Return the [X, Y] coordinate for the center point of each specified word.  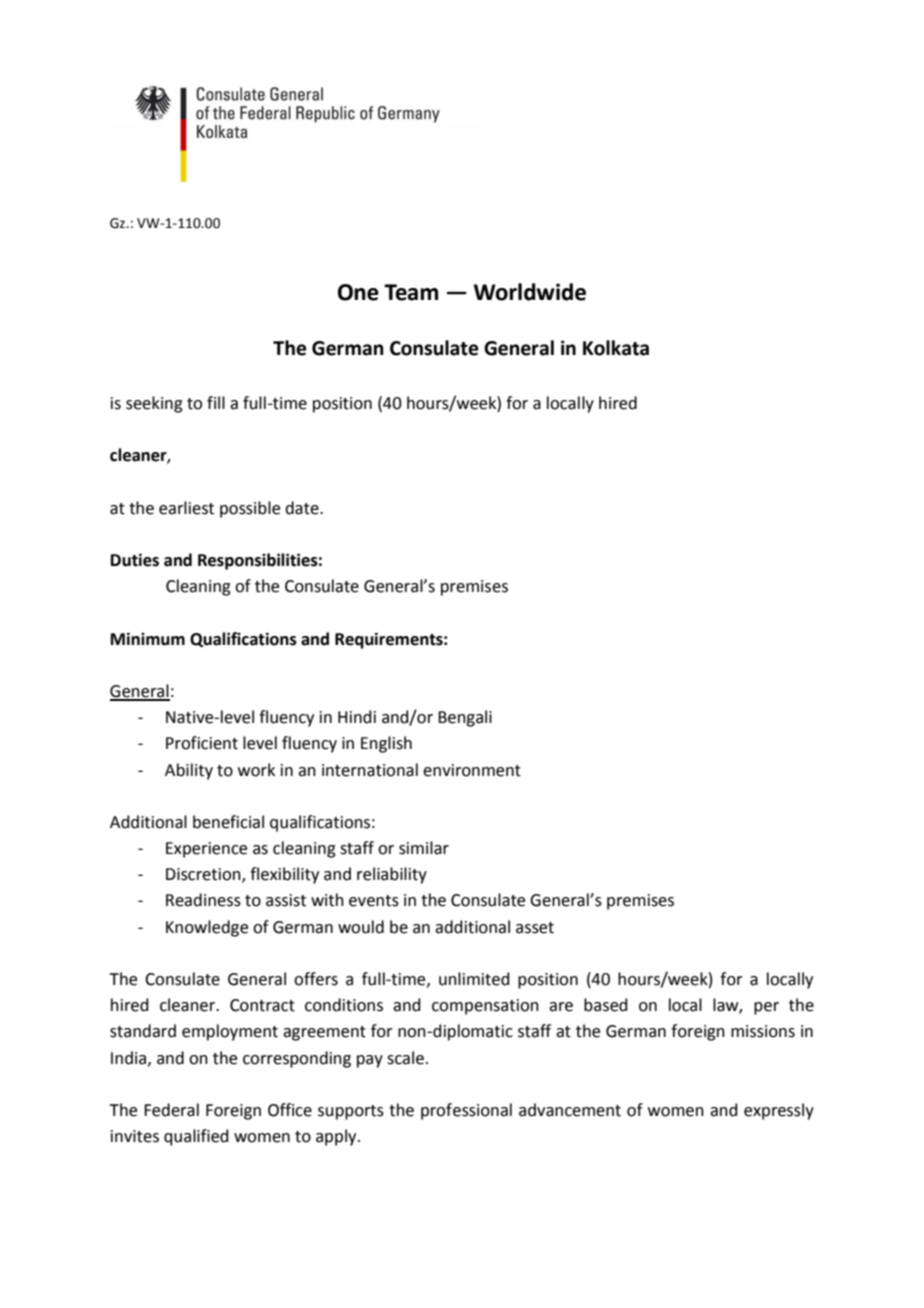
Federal [171, 1110]
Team [411, 292]
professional [466, 1111]
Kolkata [616, 348]
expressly [779, 1111]
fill [216, 402]
